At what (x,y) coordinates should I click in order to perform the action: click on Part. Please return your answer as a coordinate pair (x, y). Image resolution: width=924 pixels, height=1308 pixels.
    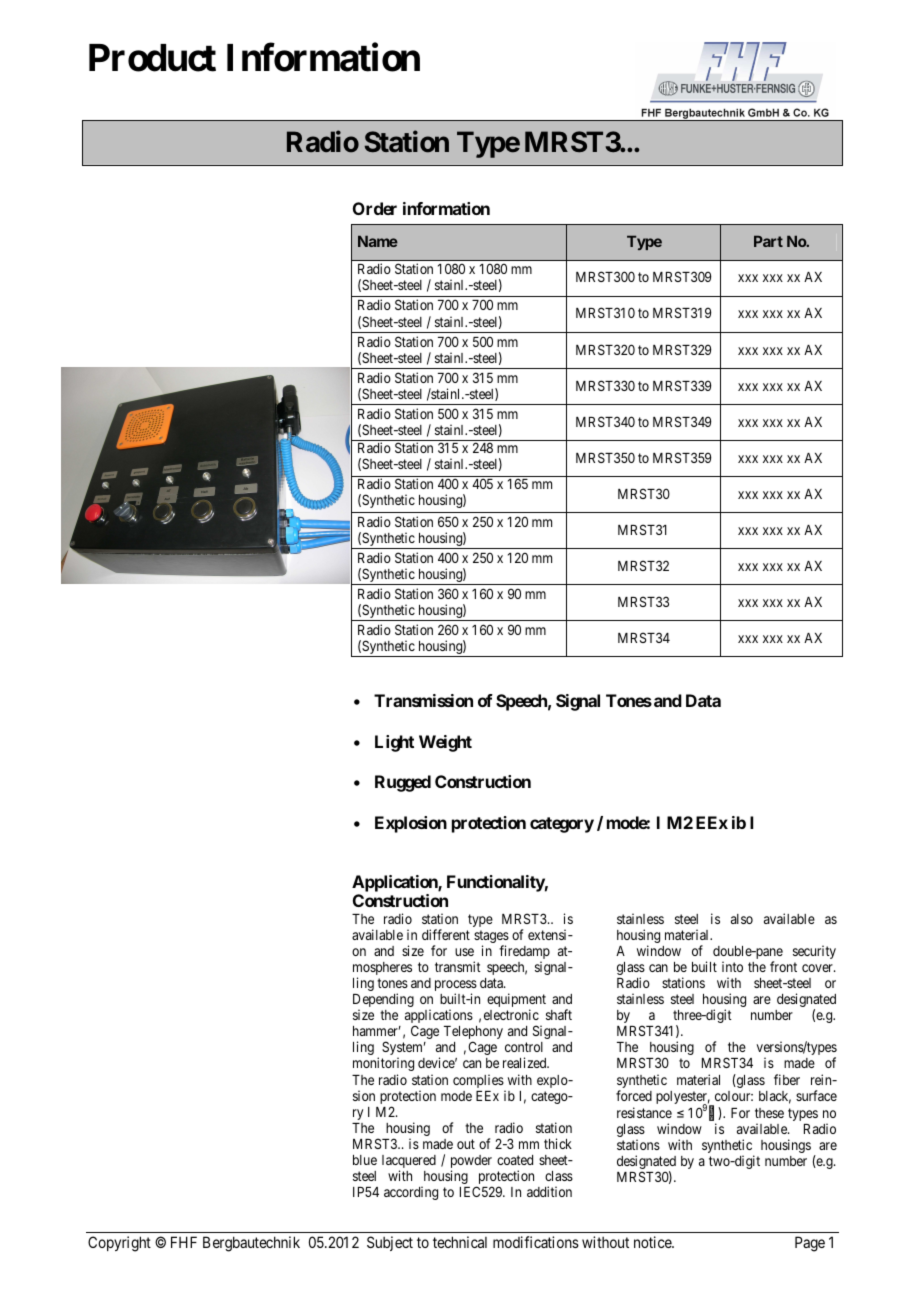
    Looking at the image, I should click on (768, 241).
